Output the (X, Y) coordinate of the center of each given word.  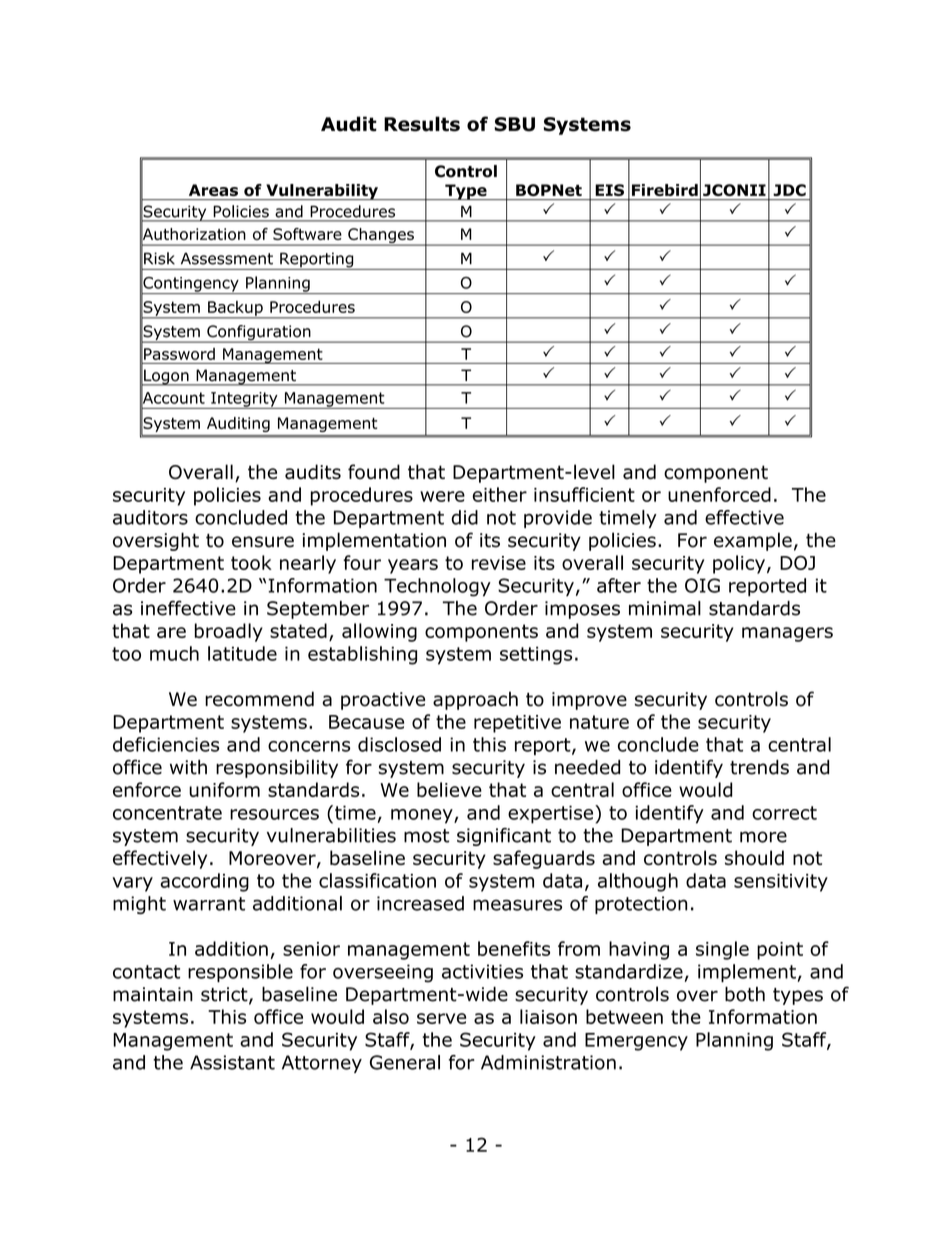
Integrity (244, 400)
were (442, 496)
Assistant (232, 1062)
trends (759, 767)
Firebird (665, 190)
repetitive (517, 724)
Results (422, 124)
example (753, 541)
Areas (213, 190)
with (188, 767)
